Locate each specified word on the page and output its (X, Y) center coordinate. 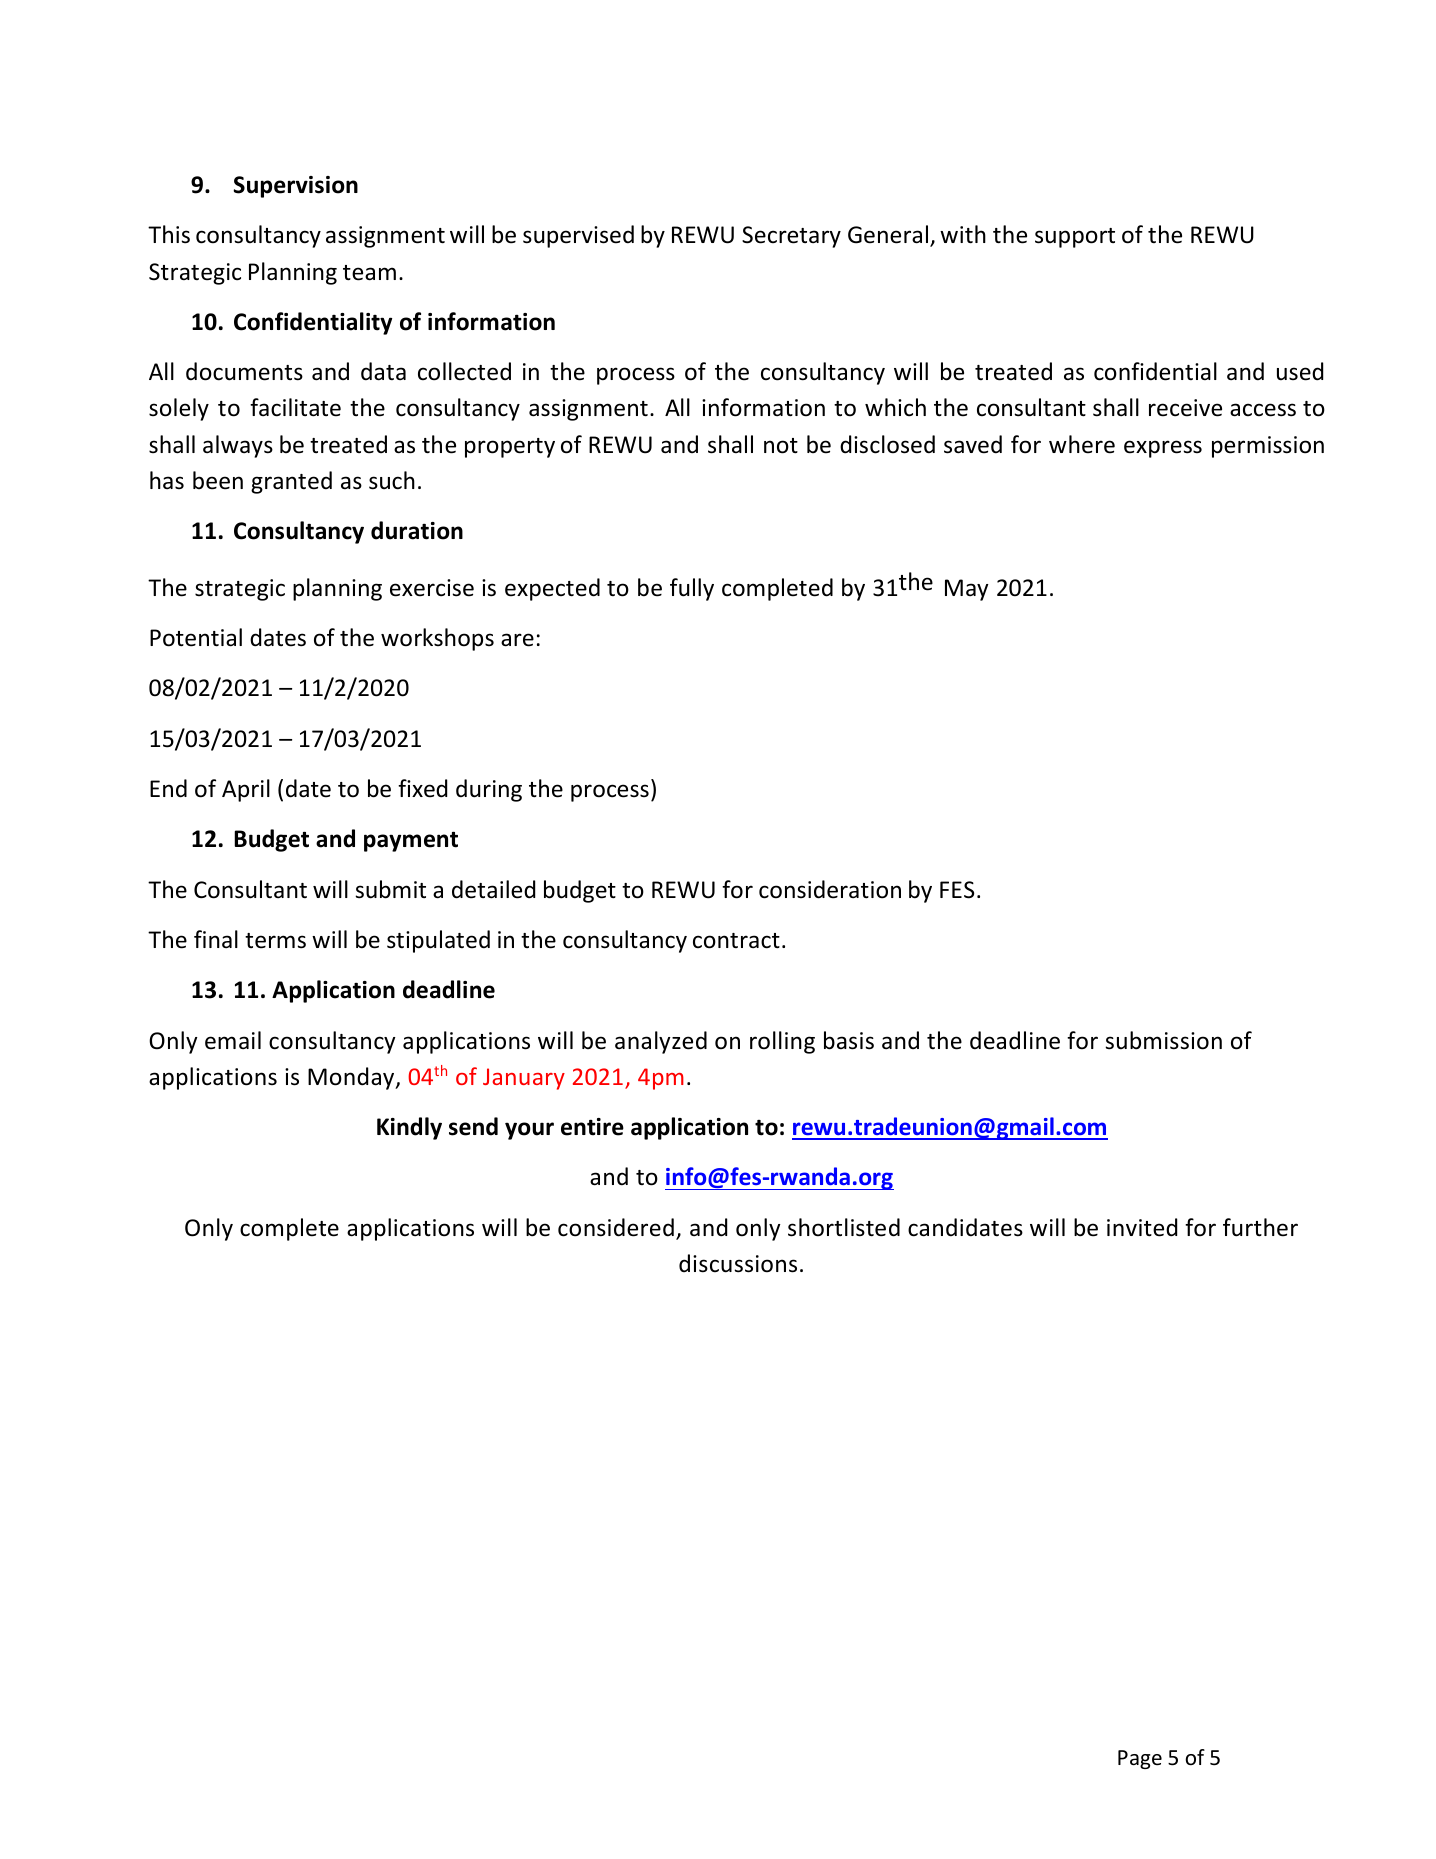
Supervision (295, 187)
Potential (196, 637)
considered (616, 1227)
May (967, 590)
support (1075, 238)
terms (275, 941)
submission (1163, 1040)
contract (736, 941)
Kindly (409, 1128)
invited (1142, 1227)
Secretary (791, 237)
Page (1140, 1759)
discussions (738, 1263)
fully (692, 589)
